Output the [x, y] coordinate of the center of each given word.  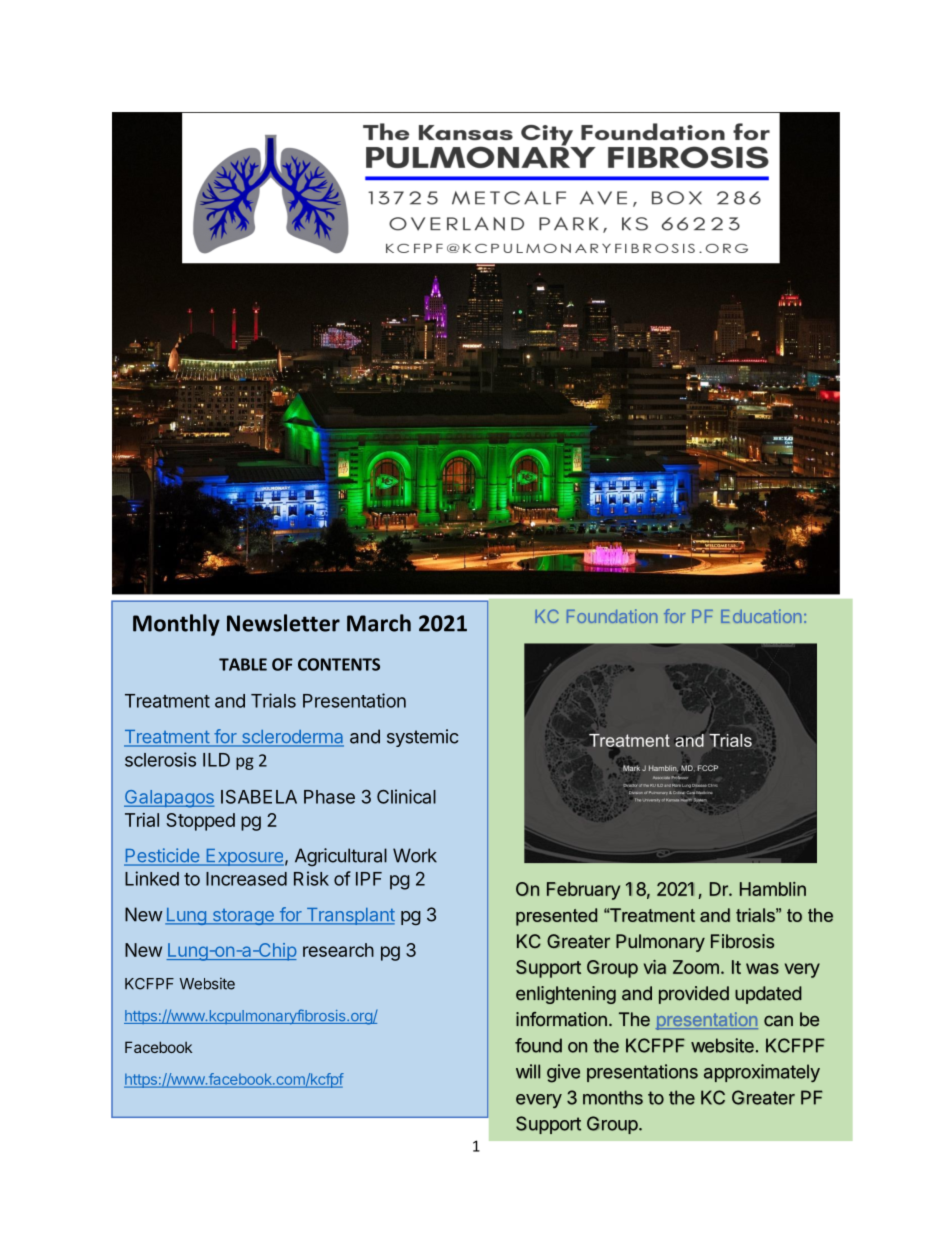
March [379, 623]
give [563, 1073]
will [528, 1071]
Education [761, 616]
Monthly [176, 625]
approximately [762, 1073]
